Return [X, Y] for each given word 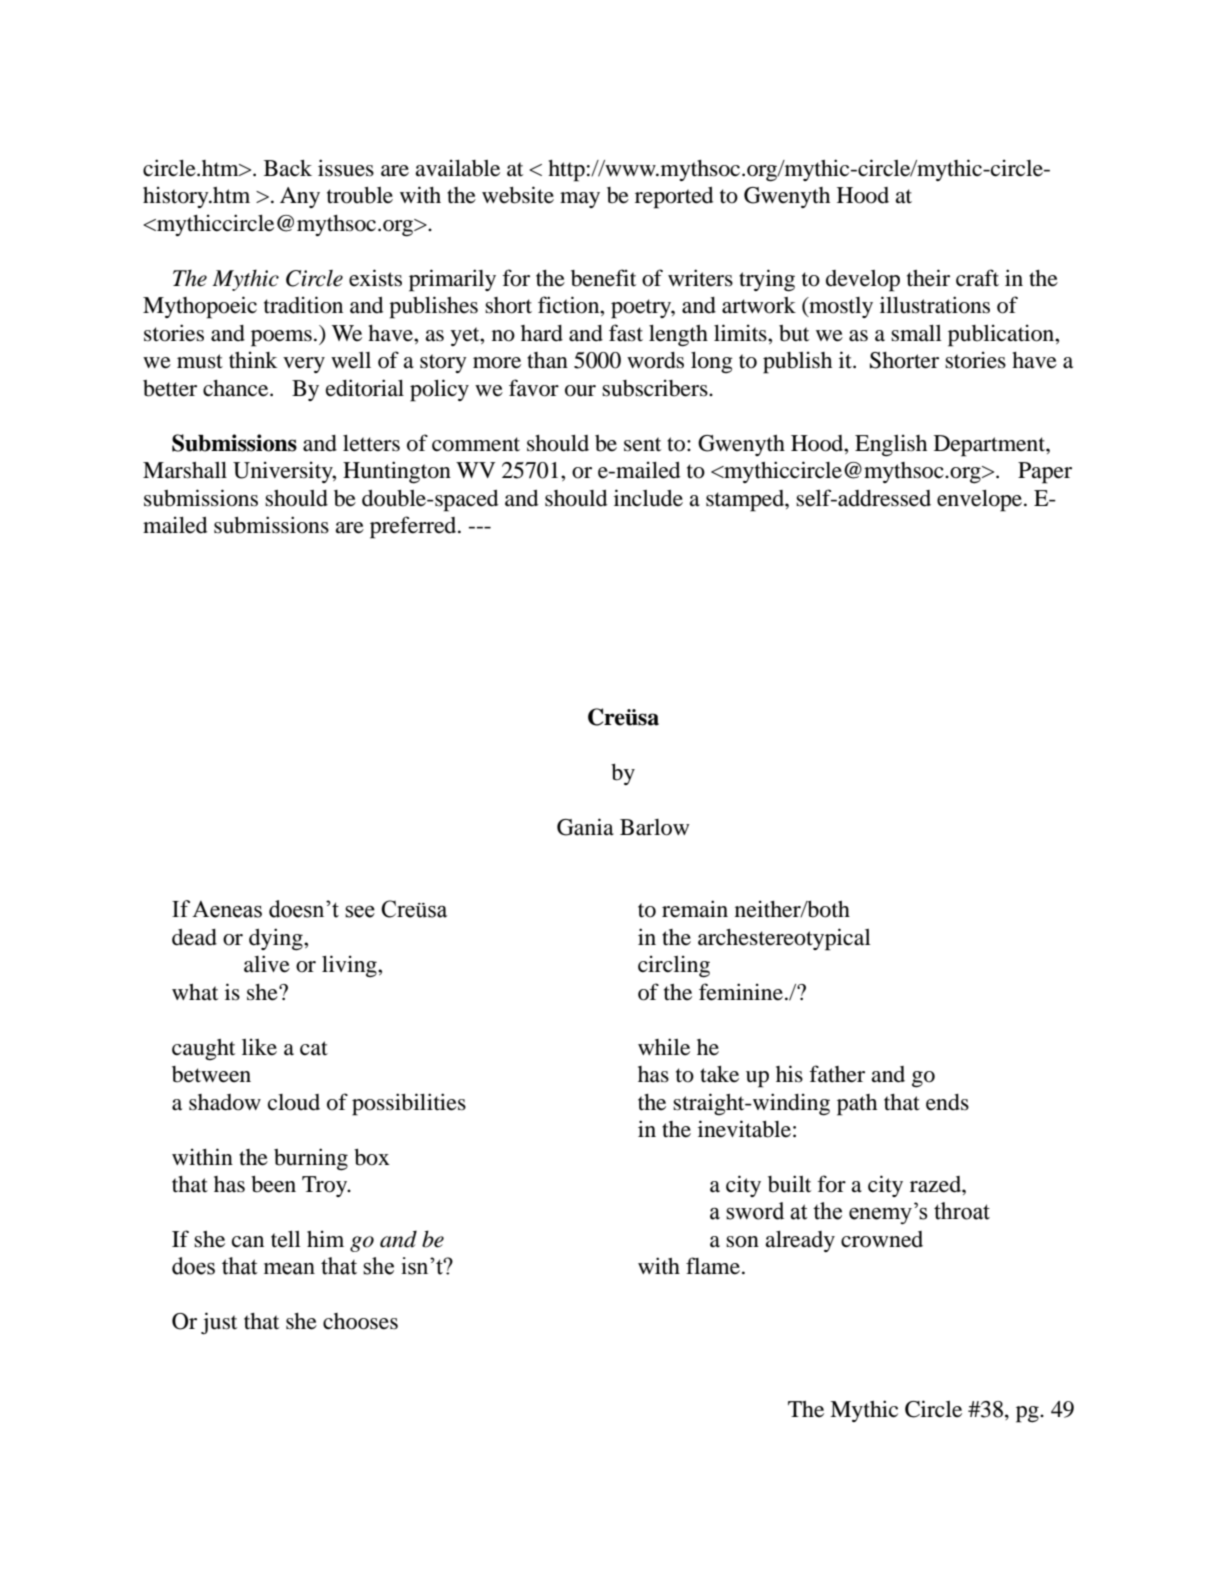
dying [277, 939]
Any [300, 197]
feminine [742, 992]
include [648, 498]
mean [289, 1269]
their [928, 278]
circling [674, 966]
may [580, 200]
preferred [414, 527]
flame [713, 1266]
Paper [1045, 473]
